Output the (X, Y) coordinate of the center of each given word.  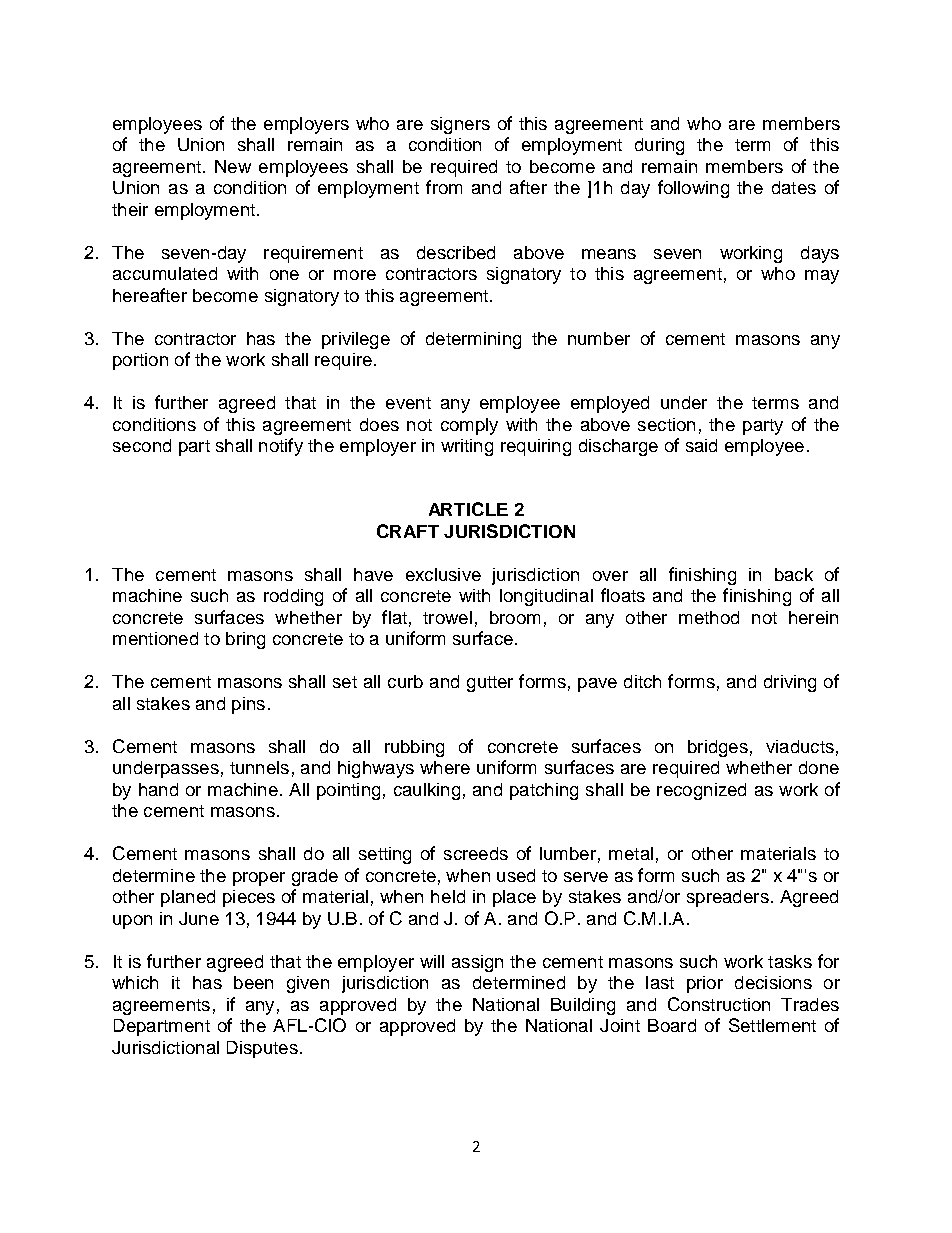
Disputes (262, 1049)
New (233, 166)
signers (460, 125)
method (709, 617)
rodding (293, 597)
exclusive (443, 574)
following (693, 189)
